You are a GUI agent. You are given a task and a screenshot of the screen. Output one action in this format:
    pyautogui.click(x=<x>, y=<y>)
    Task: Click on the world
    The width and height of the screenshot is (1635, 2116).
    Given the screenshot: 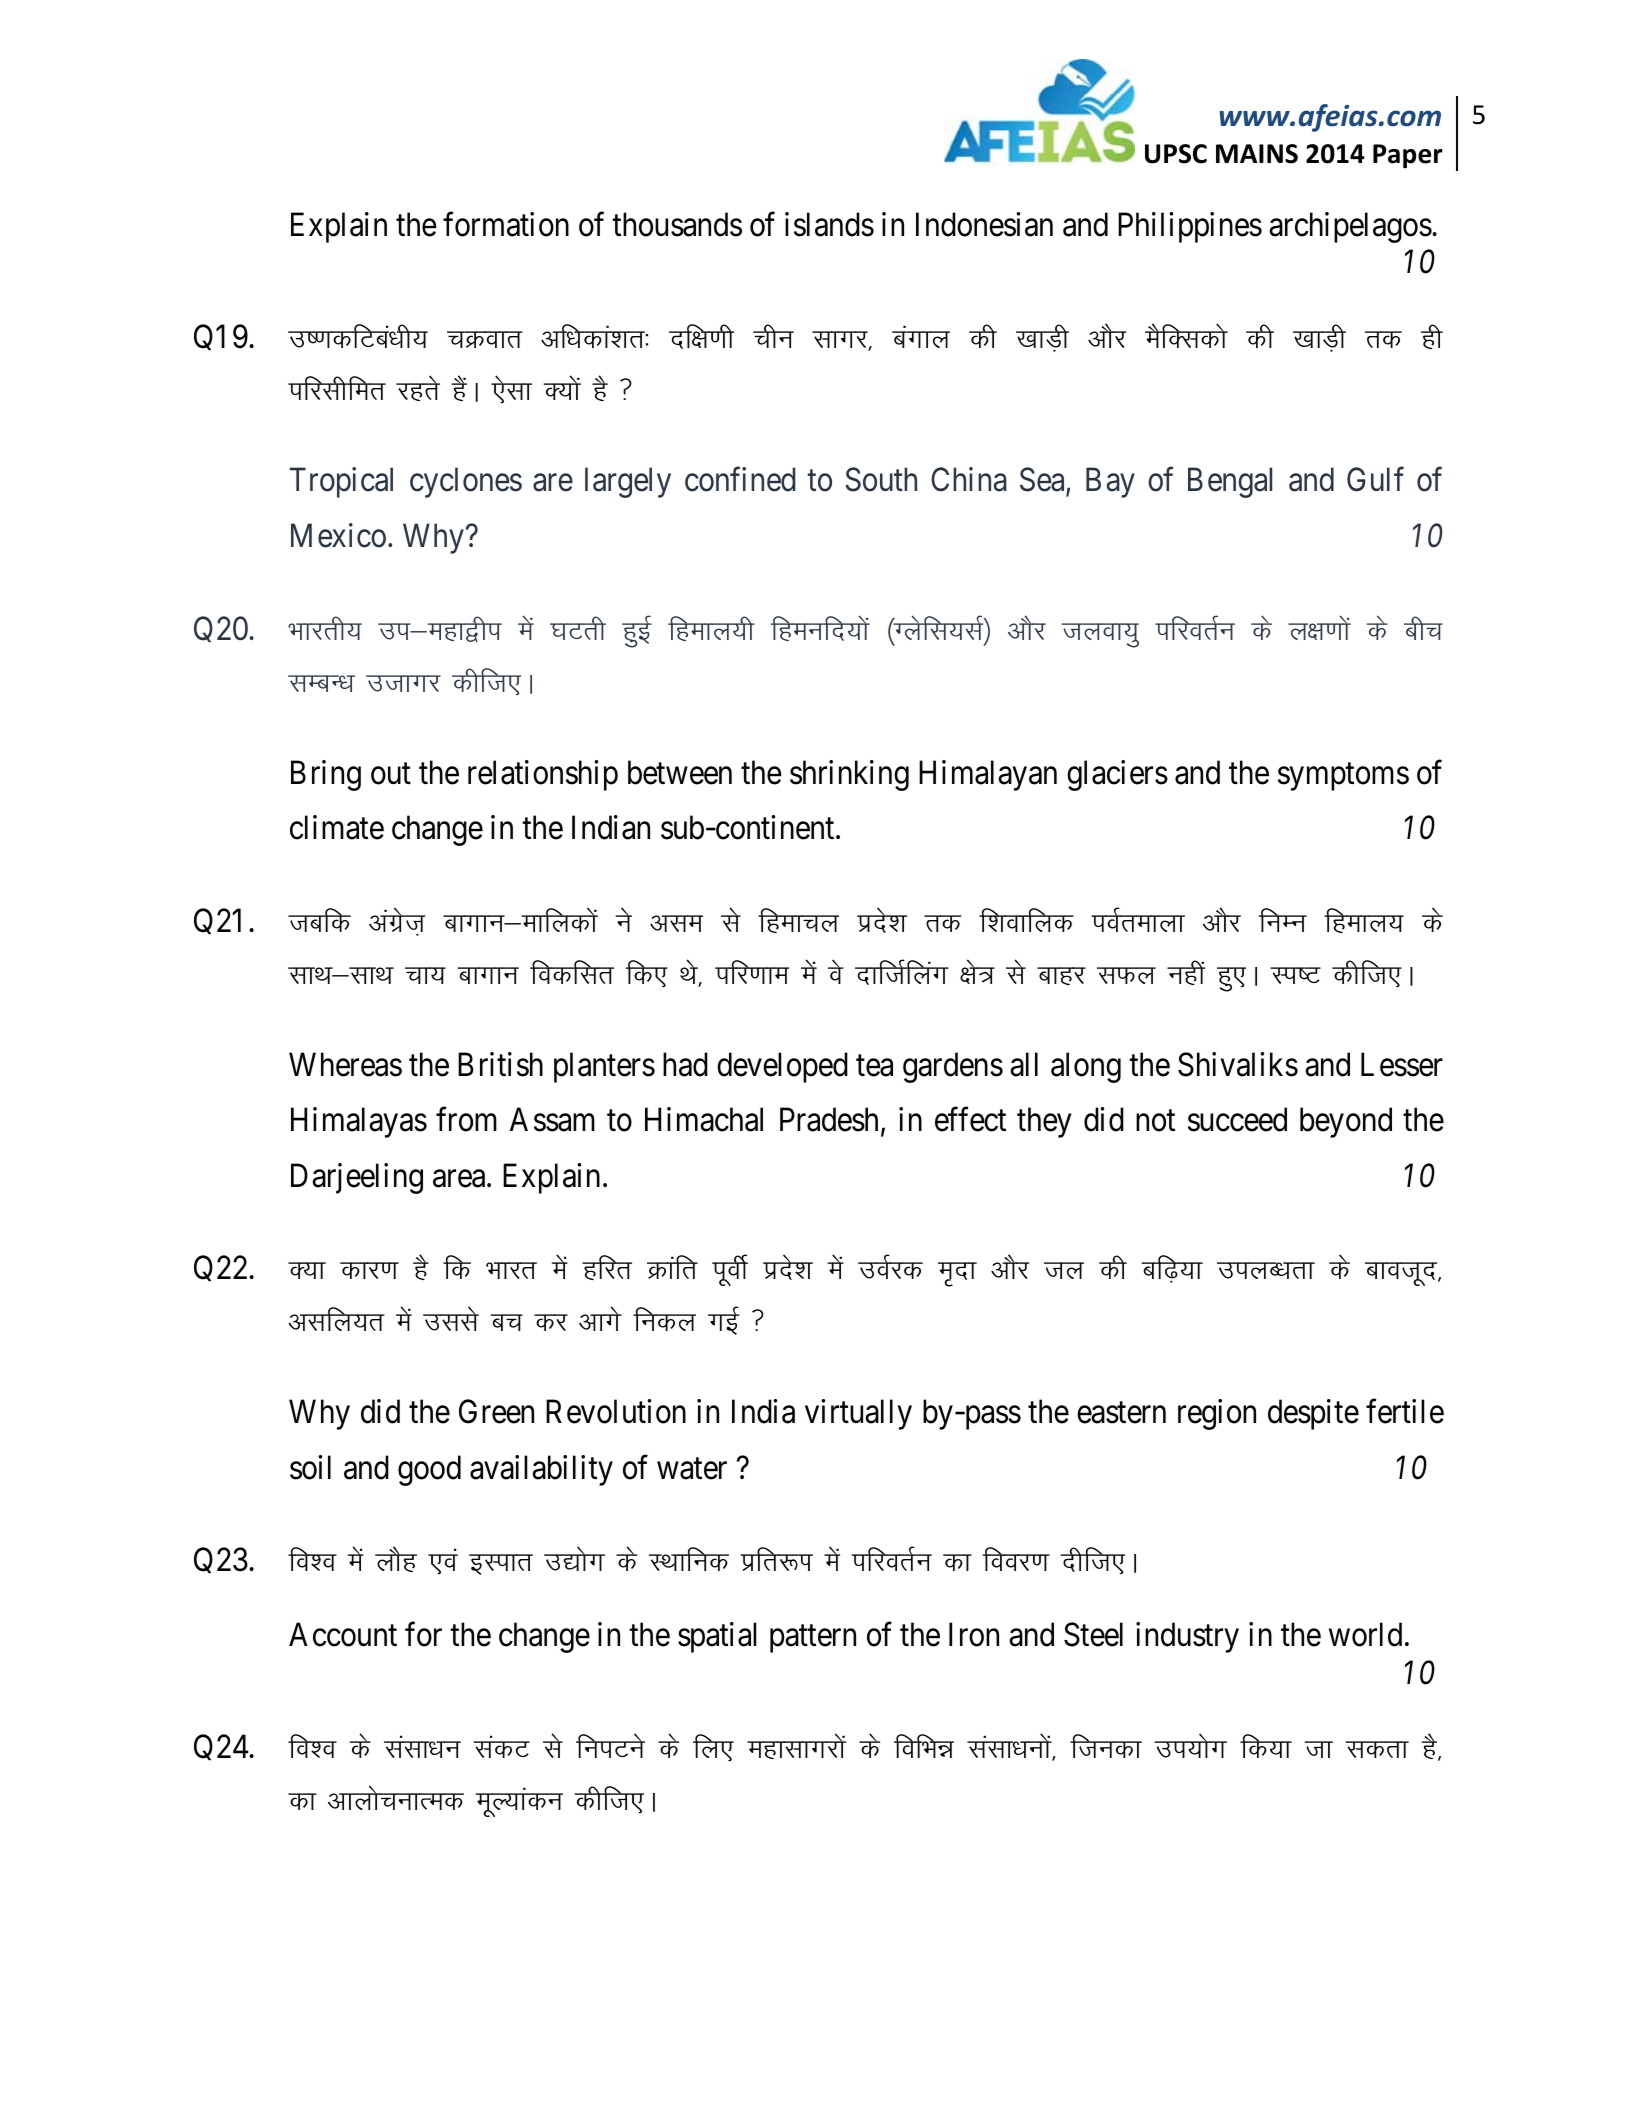 What is the action you would take?
    pyautogui.click(x=1365, y=1635)
